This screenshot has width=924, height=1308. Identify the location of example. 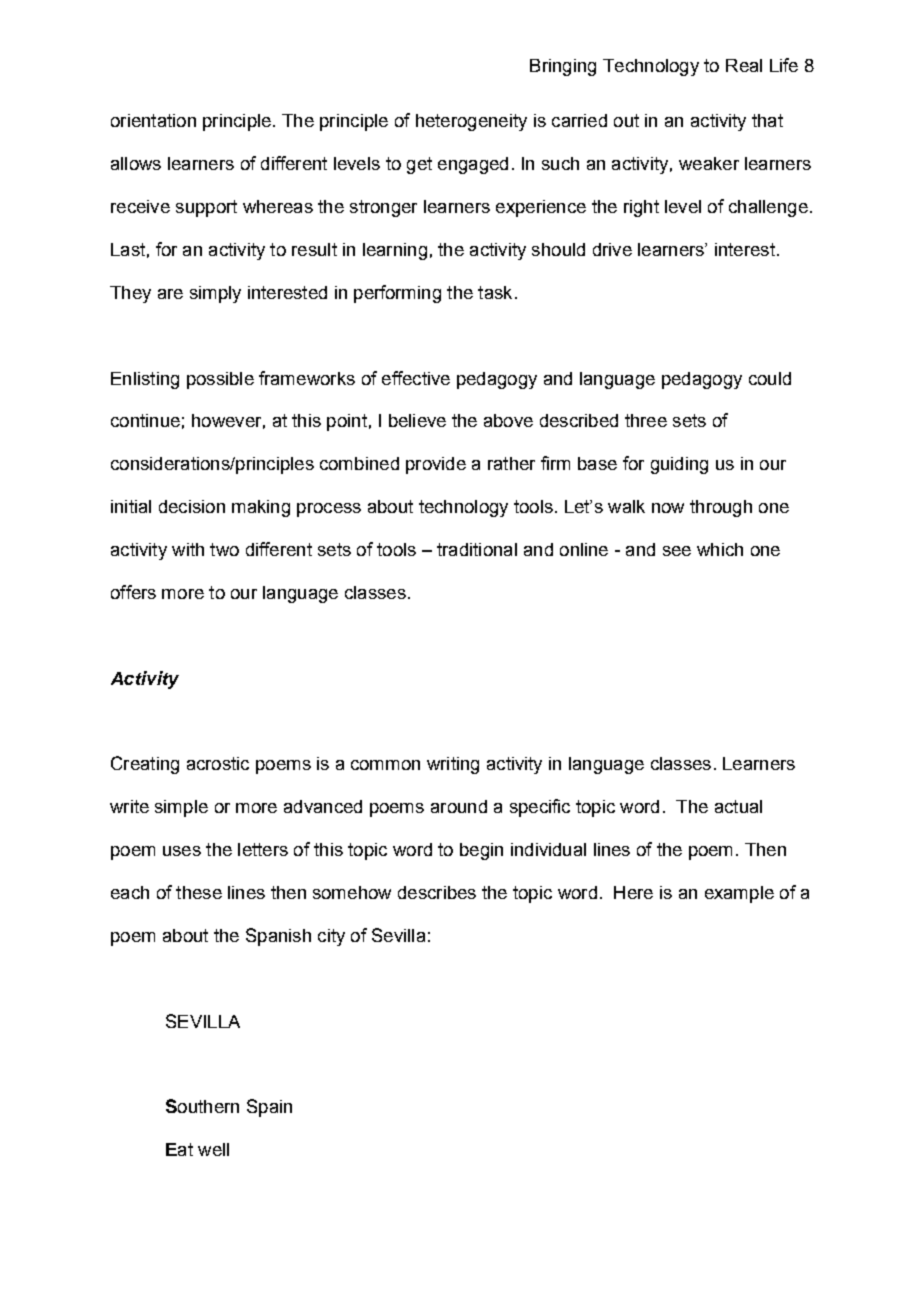
(739, 894).
